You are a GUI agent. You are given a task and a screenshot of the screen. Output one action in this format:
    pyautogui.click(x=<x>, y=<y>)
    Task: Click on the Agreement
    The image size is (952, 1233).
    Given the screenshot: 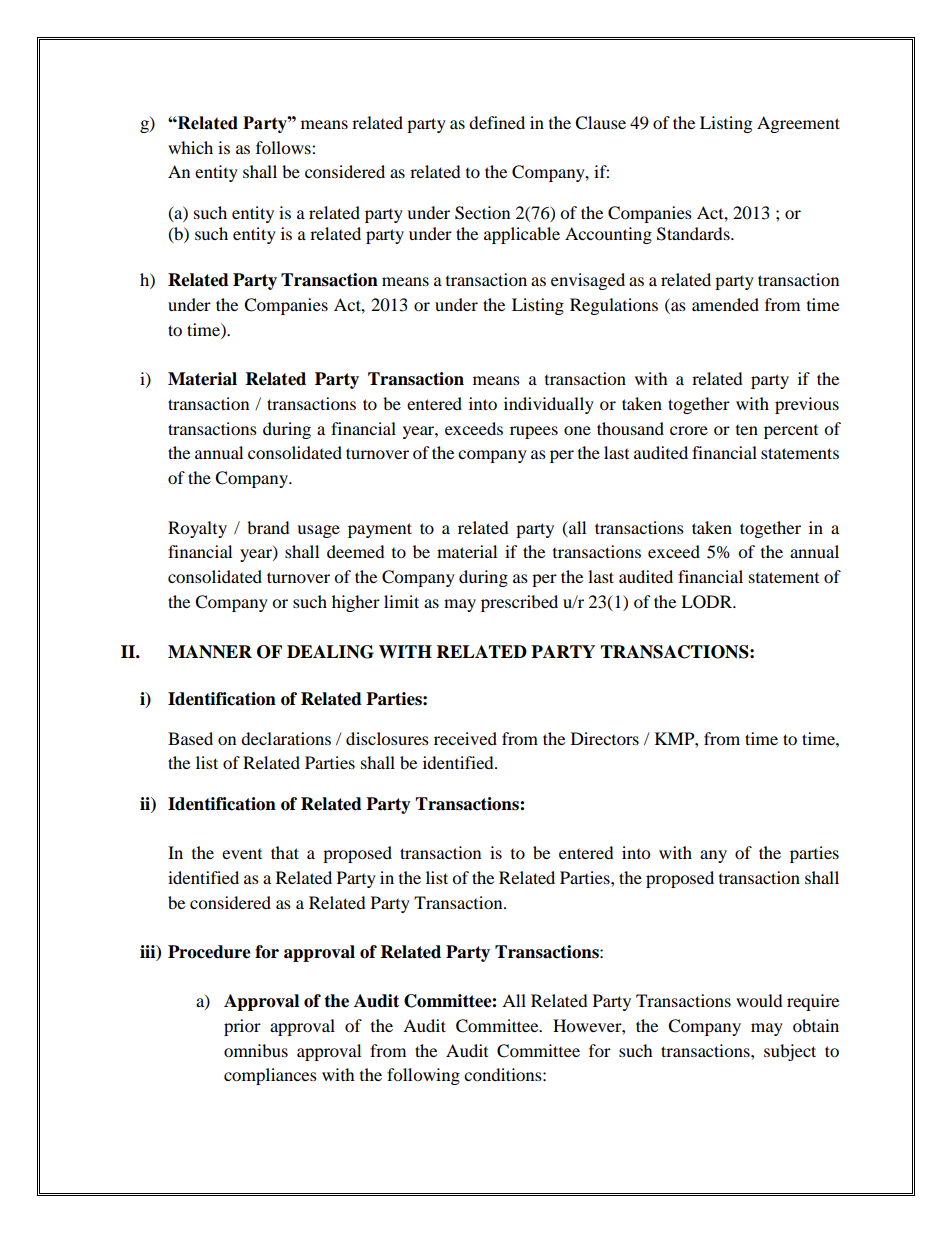 What is the action you would take?
    pyautogui.click(x=798, y=124)
